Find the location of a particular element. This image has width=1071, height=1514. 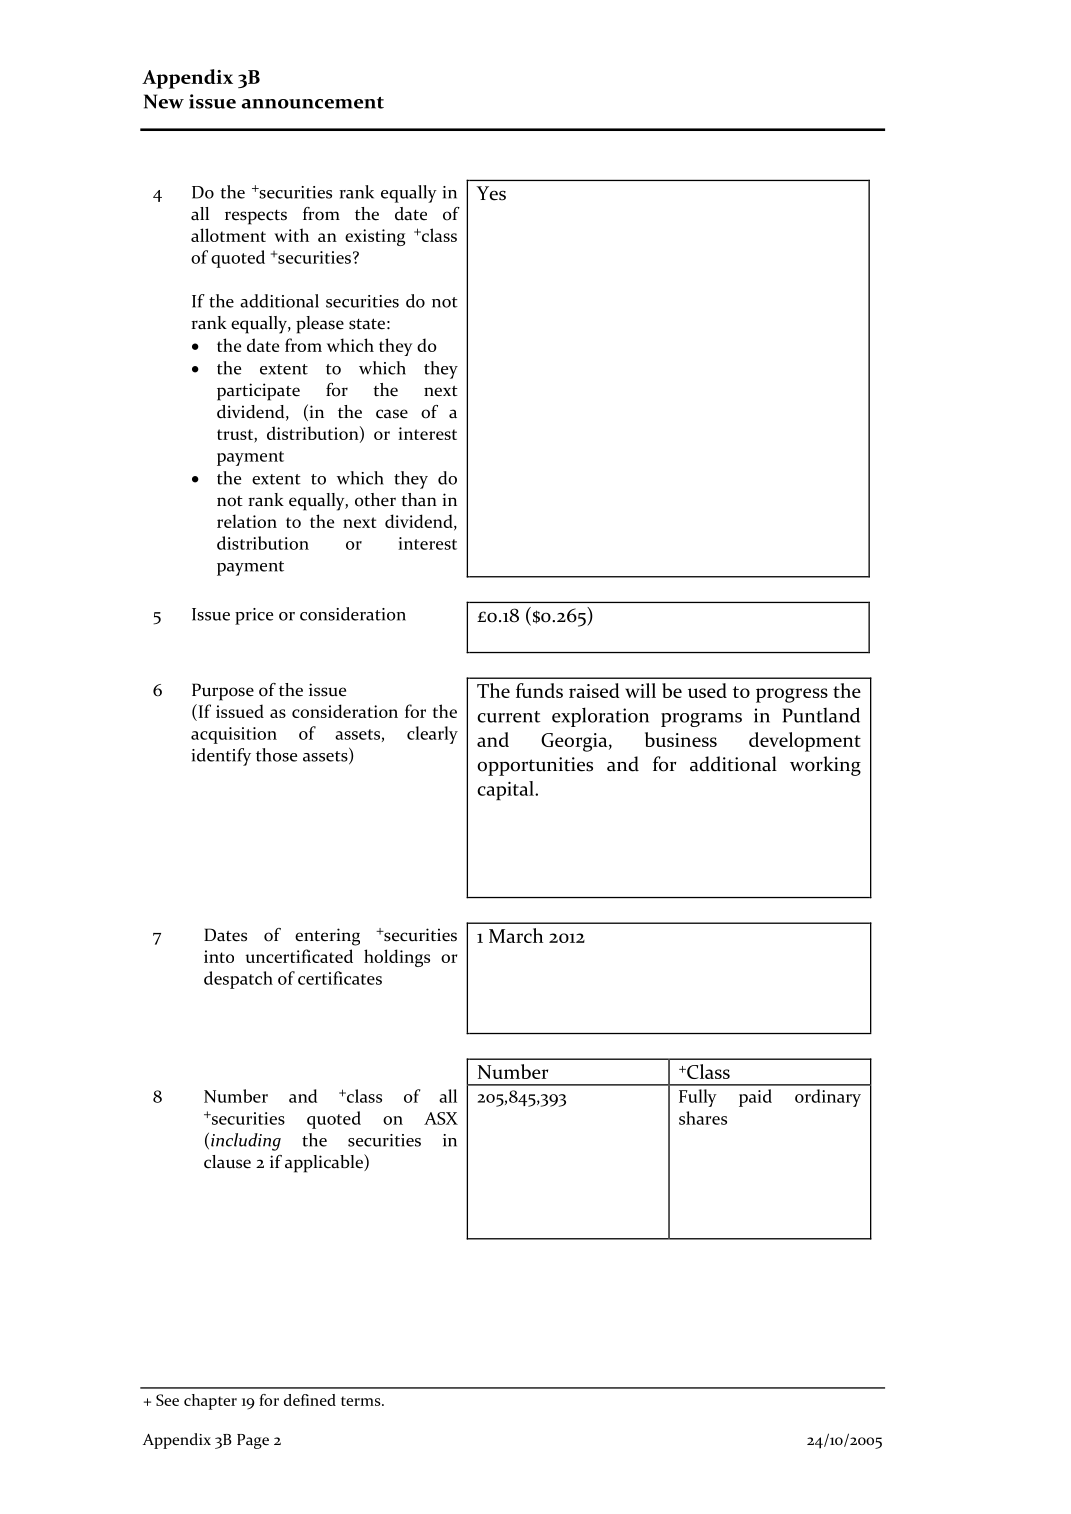

chapter is located at coordinates (210, 1402).
